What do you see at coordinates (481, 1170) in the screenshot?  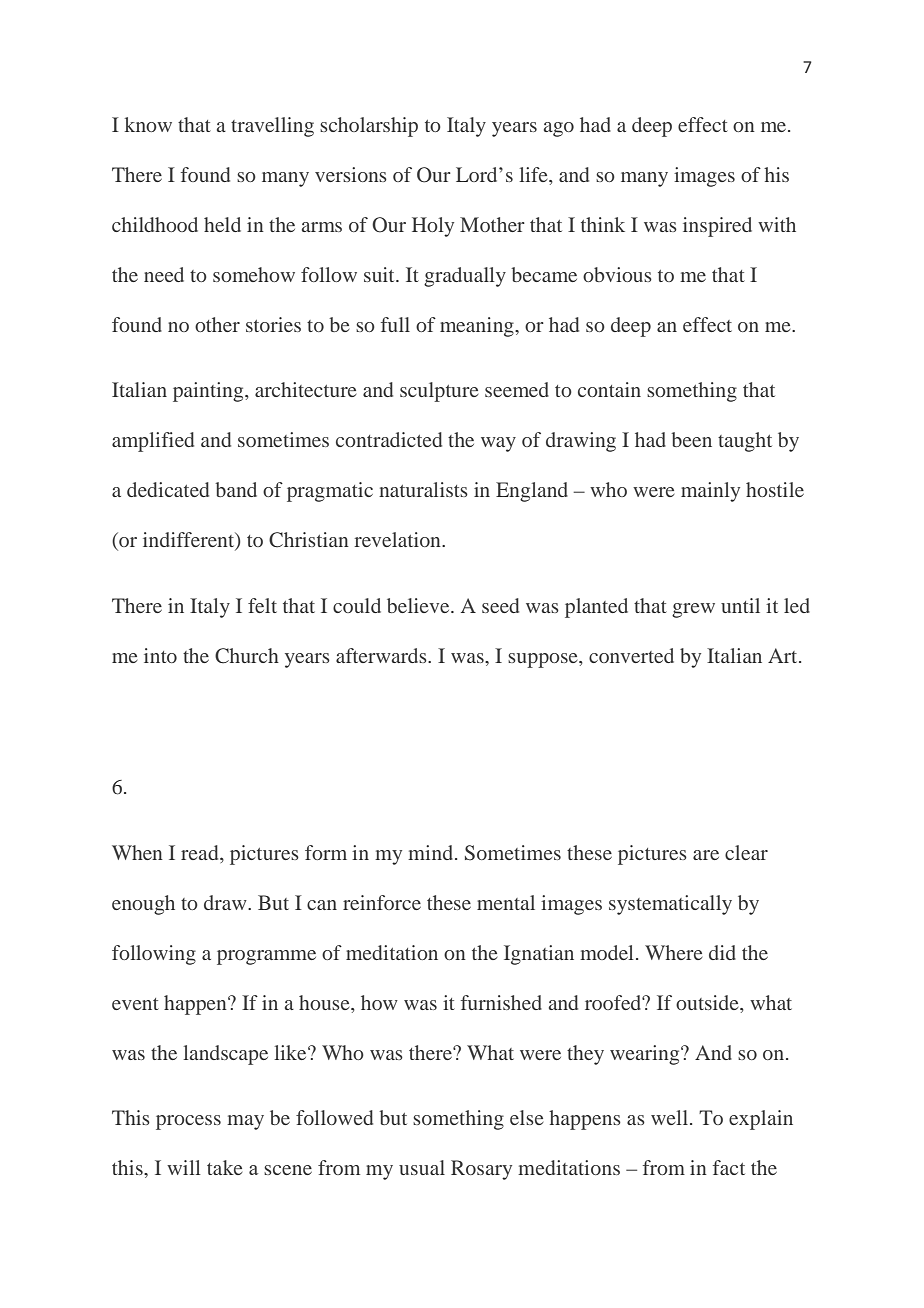 I see `Rosary` at bounding box center [481, 1170].
